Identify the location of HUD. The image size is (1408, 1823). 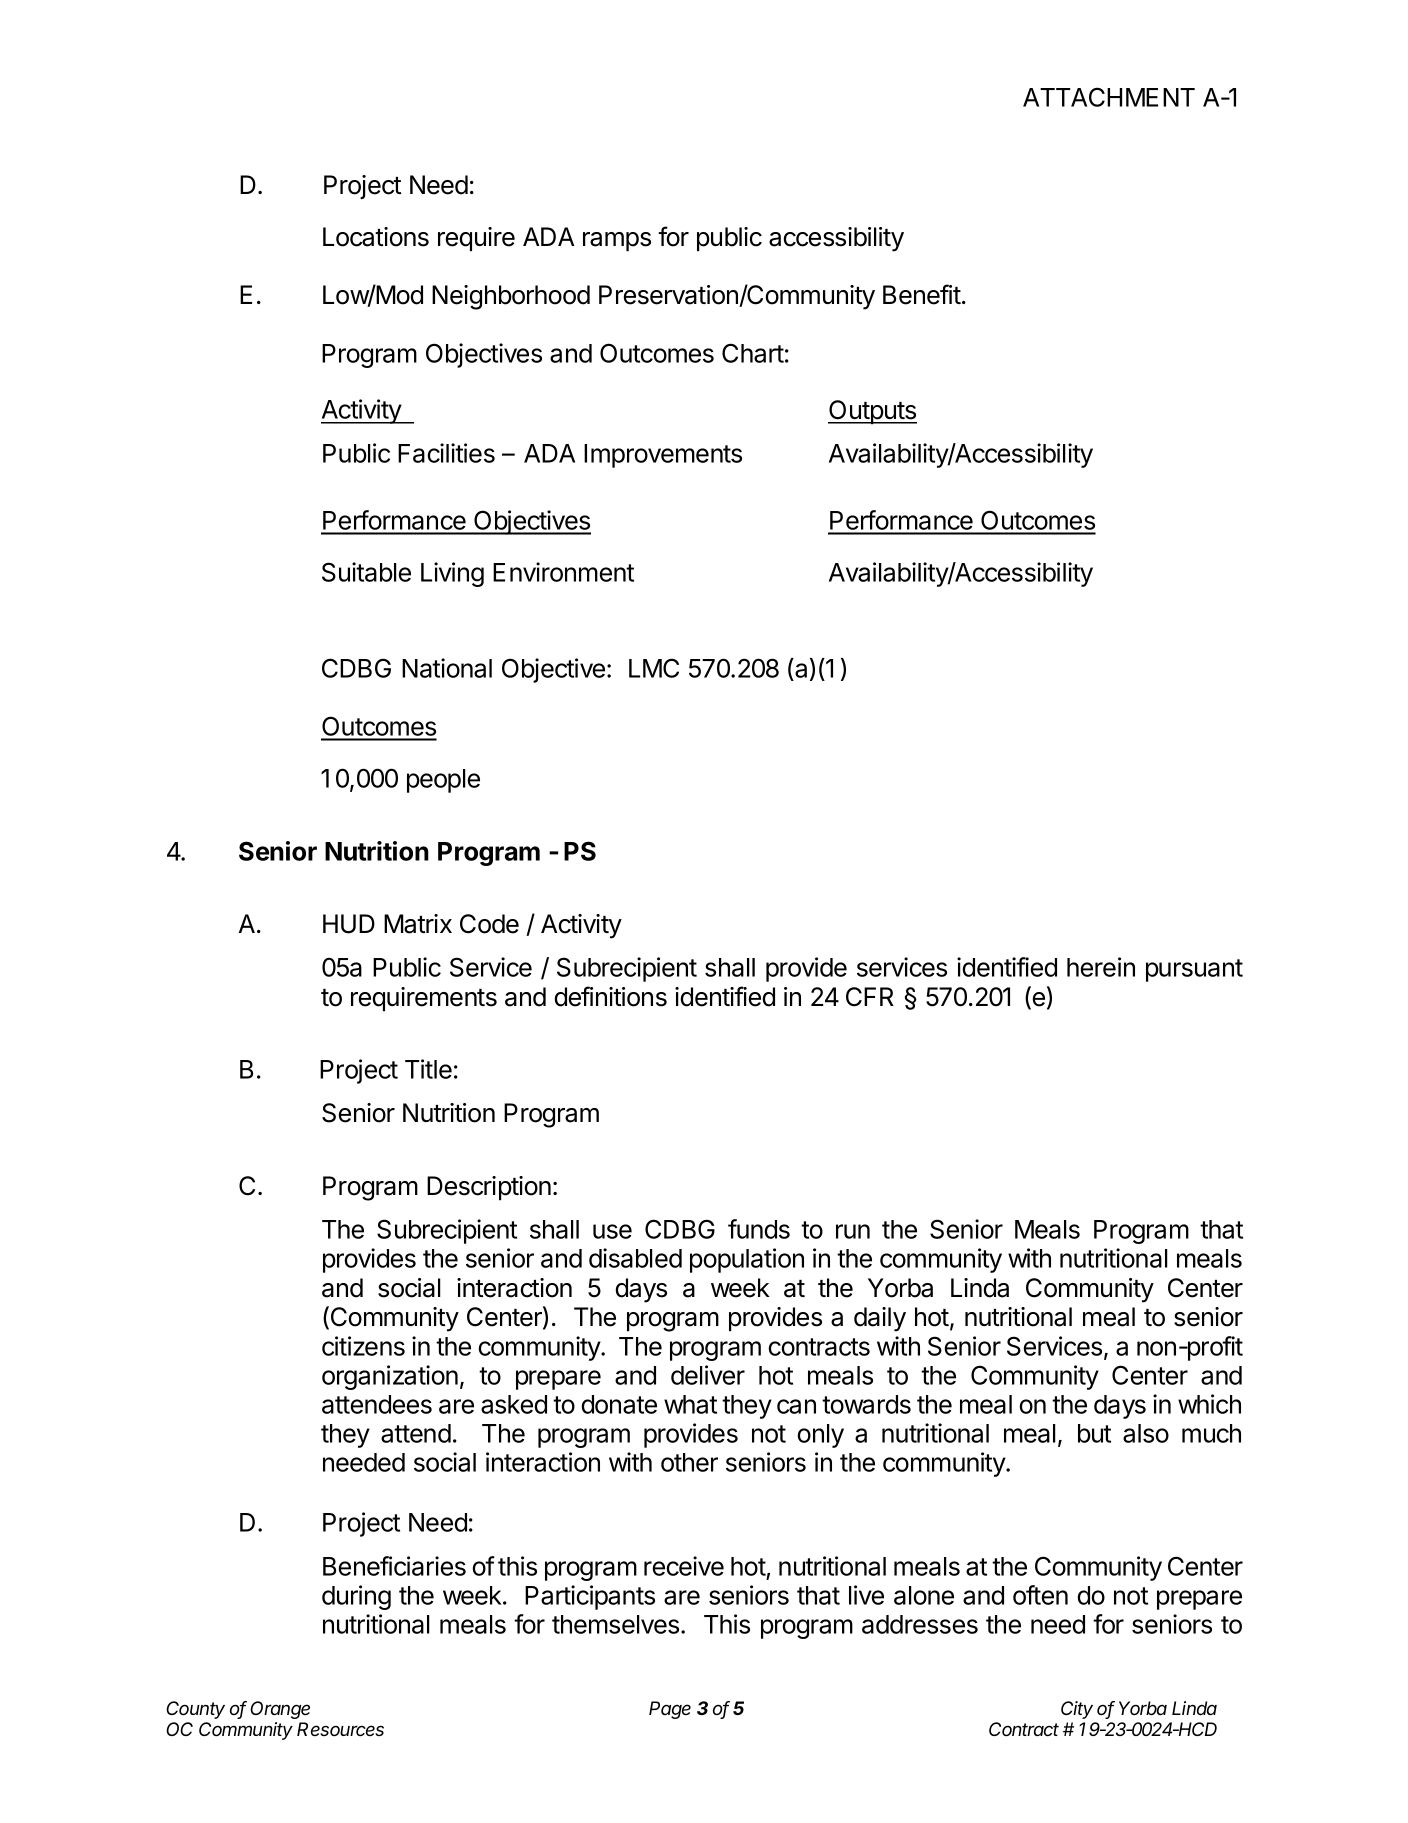
(349, 924).
